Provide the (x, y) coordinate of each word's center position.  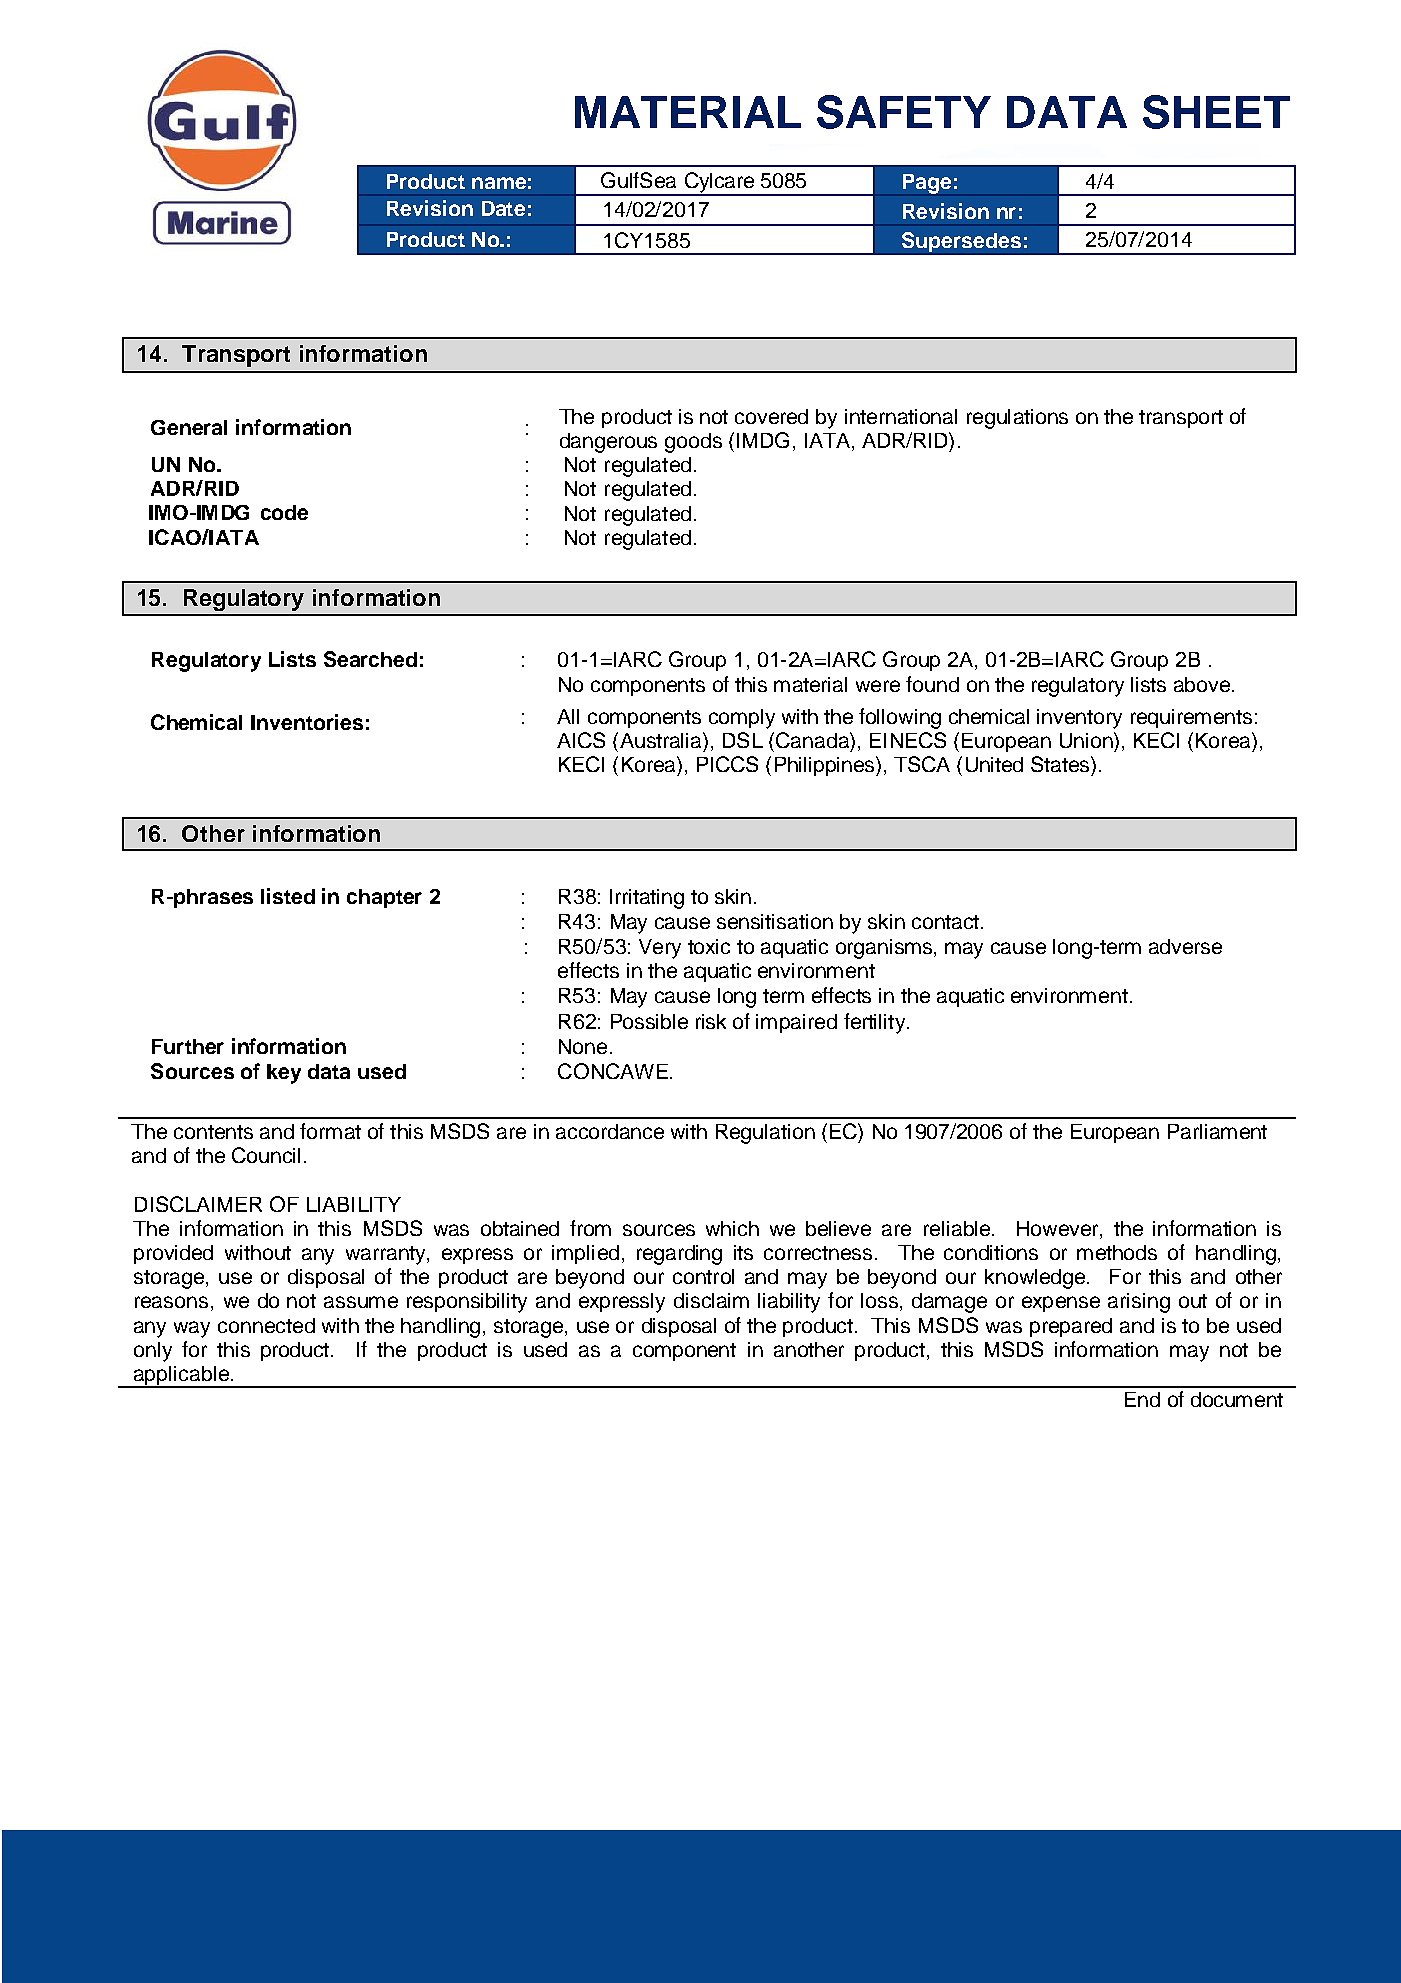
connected (266, 1325)
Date (503, 208)
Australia (660, 740)
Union (1087, 740)
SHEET (1216, 112)
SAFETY (904, 112)
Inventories (307, 722)
